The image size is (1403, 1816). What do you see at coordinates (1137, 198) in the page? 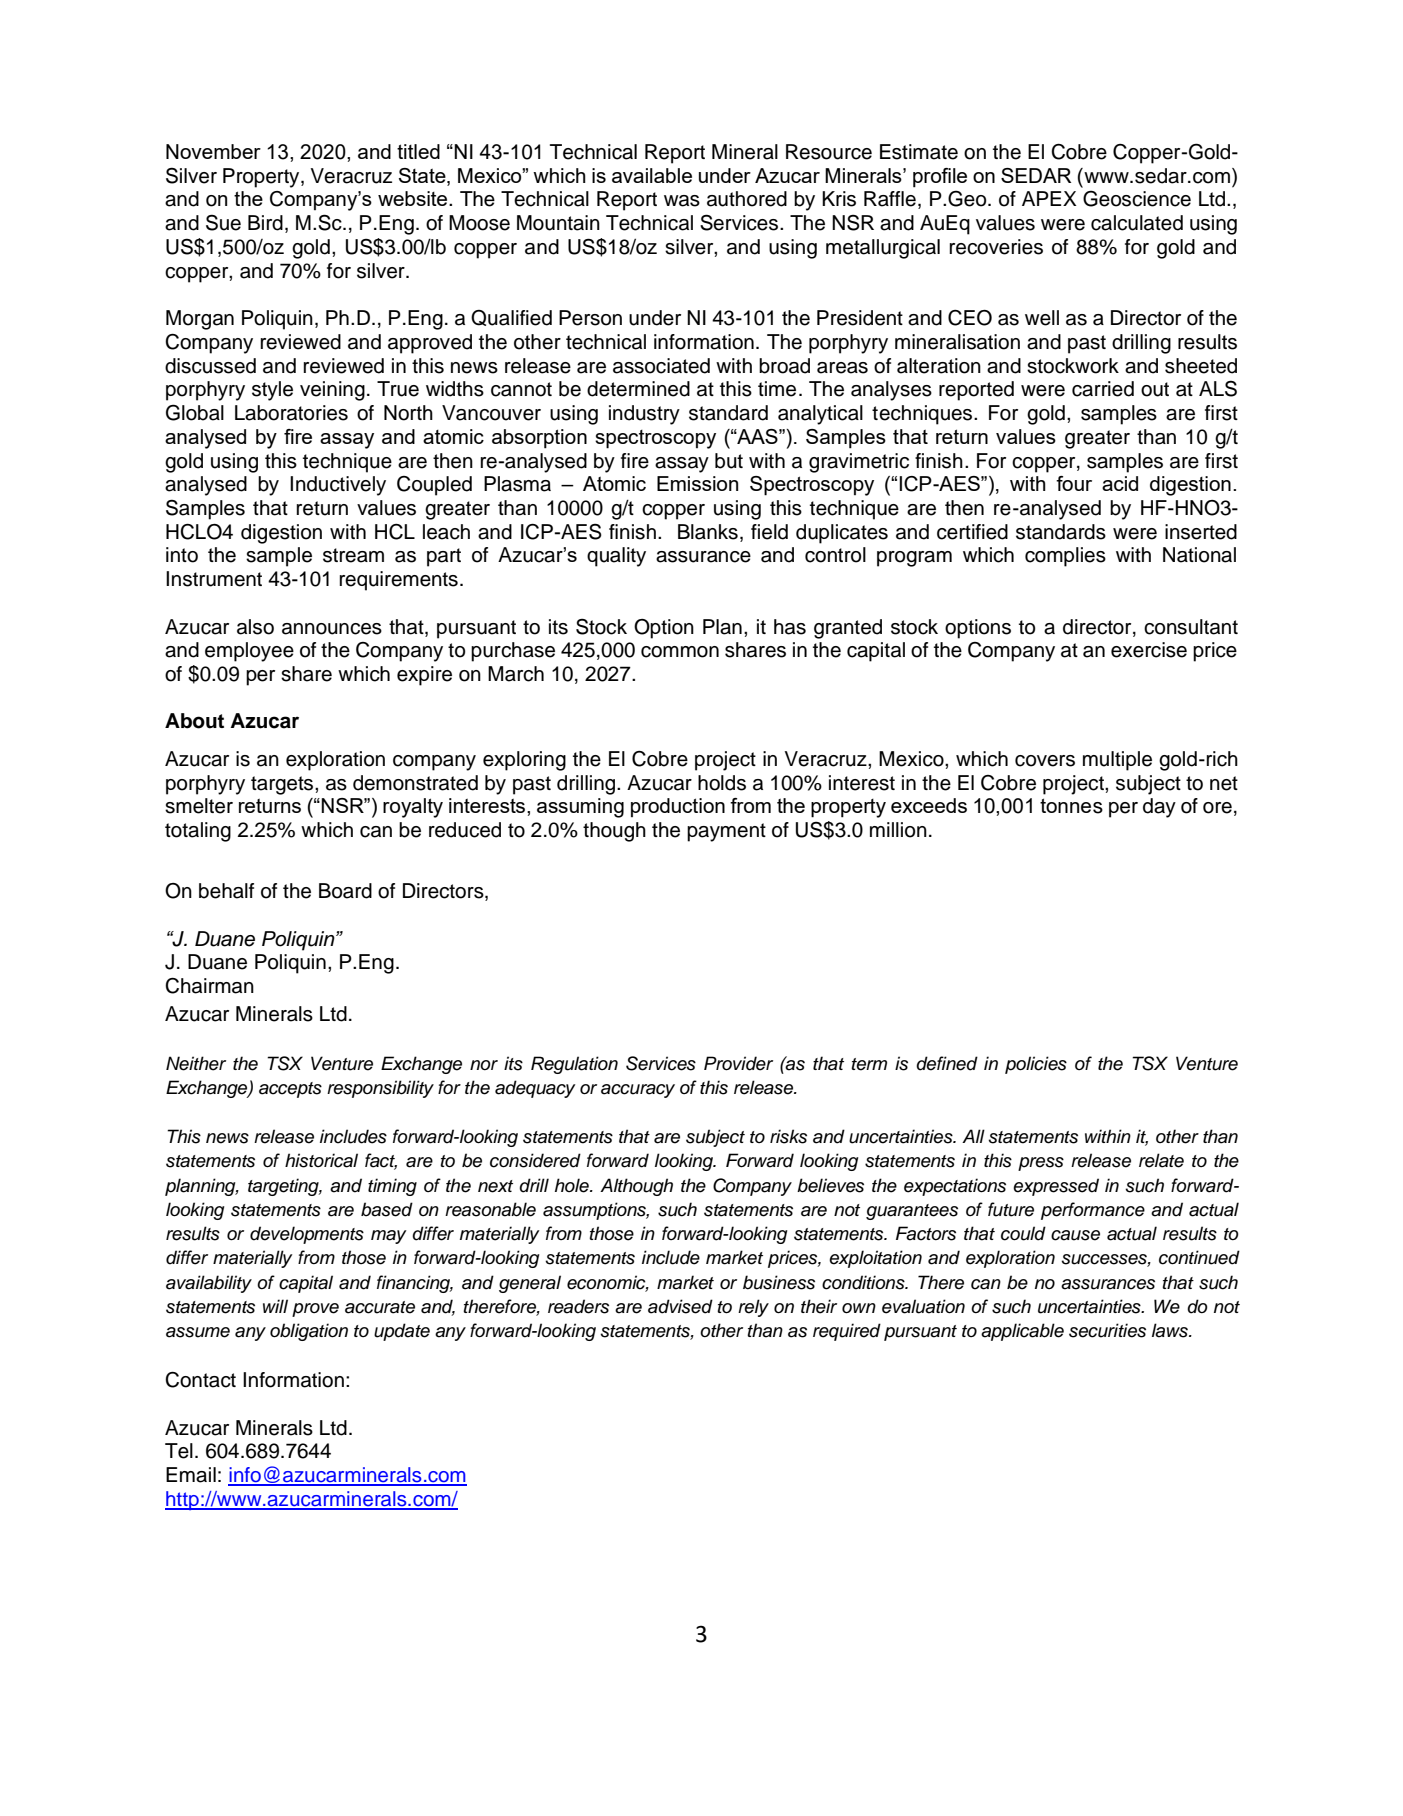
I see `Geoscience` at bounding box center [1137, 198].
